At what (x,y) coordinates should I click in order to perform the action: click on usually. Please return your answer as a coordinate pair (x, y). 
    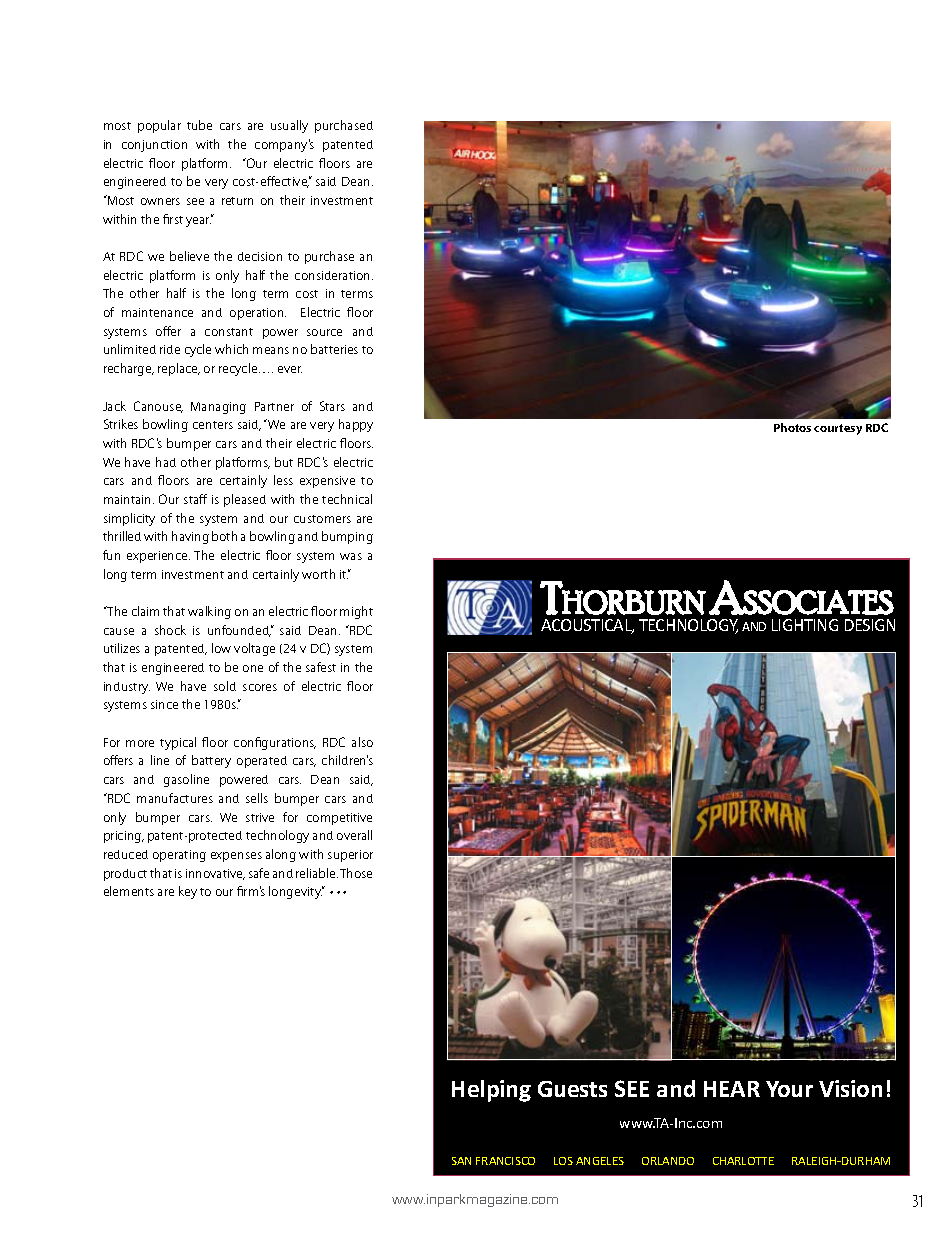
    Looking at the image, I should click on (289, 126).
